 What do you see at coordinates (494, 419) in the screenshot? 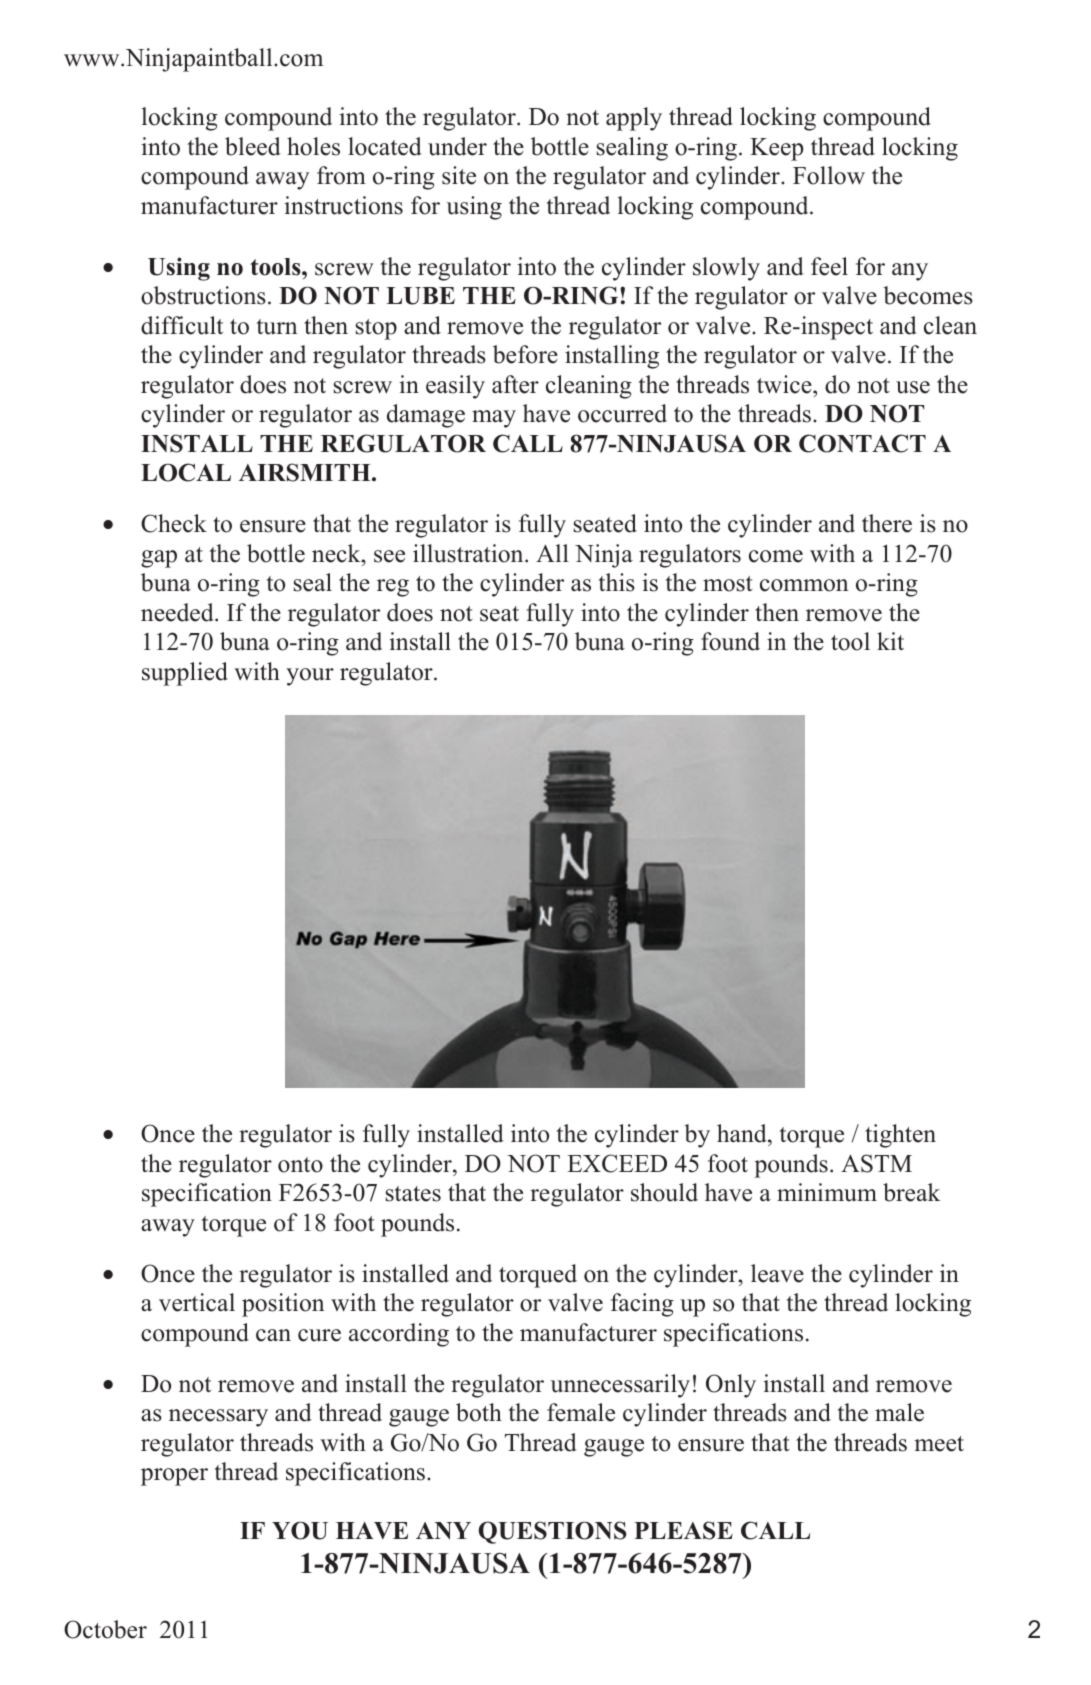
I see `may` at bounding box center [494, 419].
